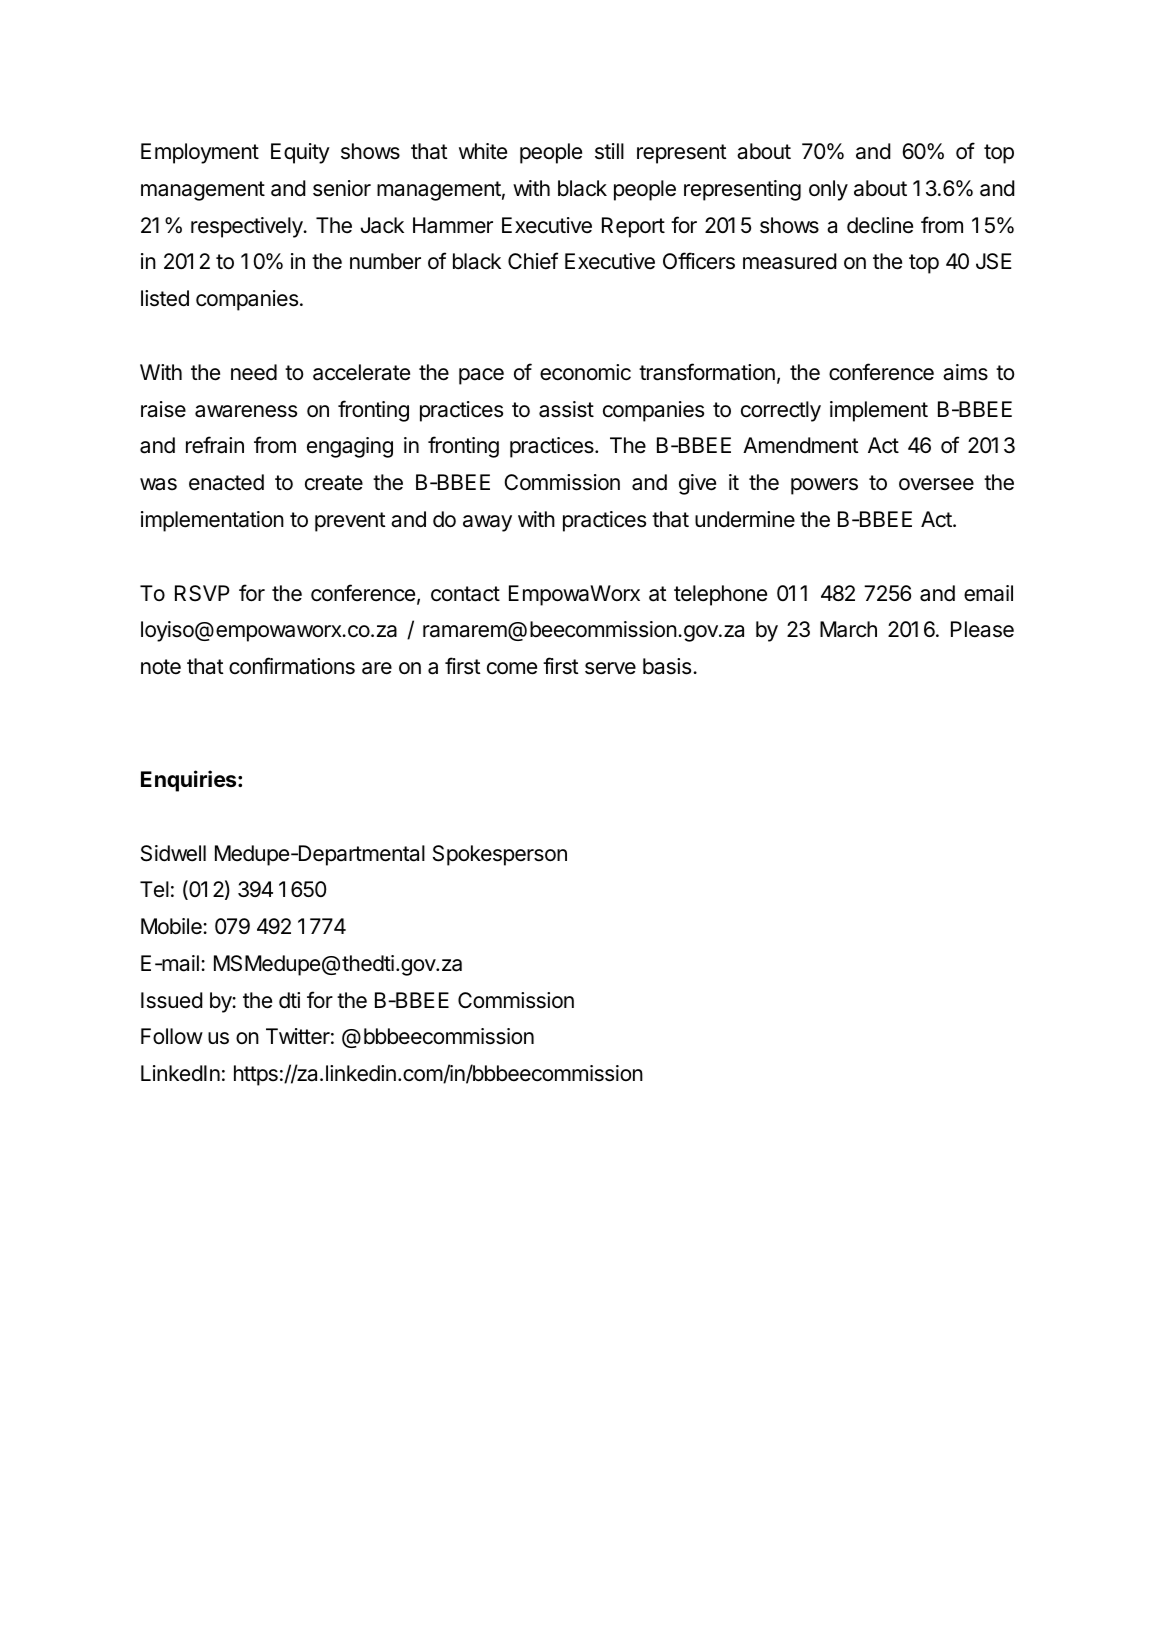 Image resolution: width=1154 pixels, height=1633 pixels. Describe the element at coordinates (172, 1000) in the screenshot. I see `Issued` at that location.
